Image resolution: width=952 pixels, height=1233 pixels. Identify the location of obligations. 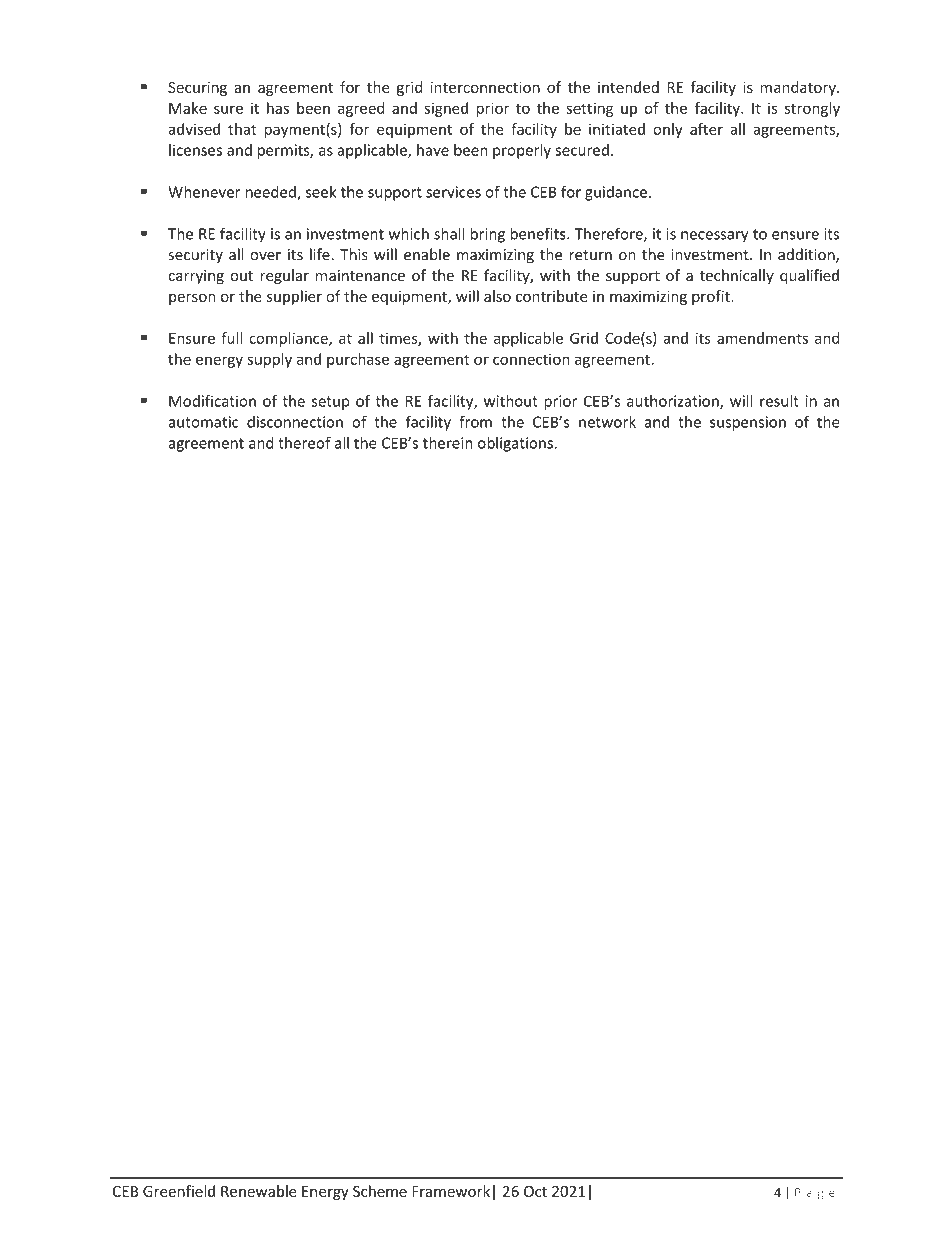
(516, 444).
